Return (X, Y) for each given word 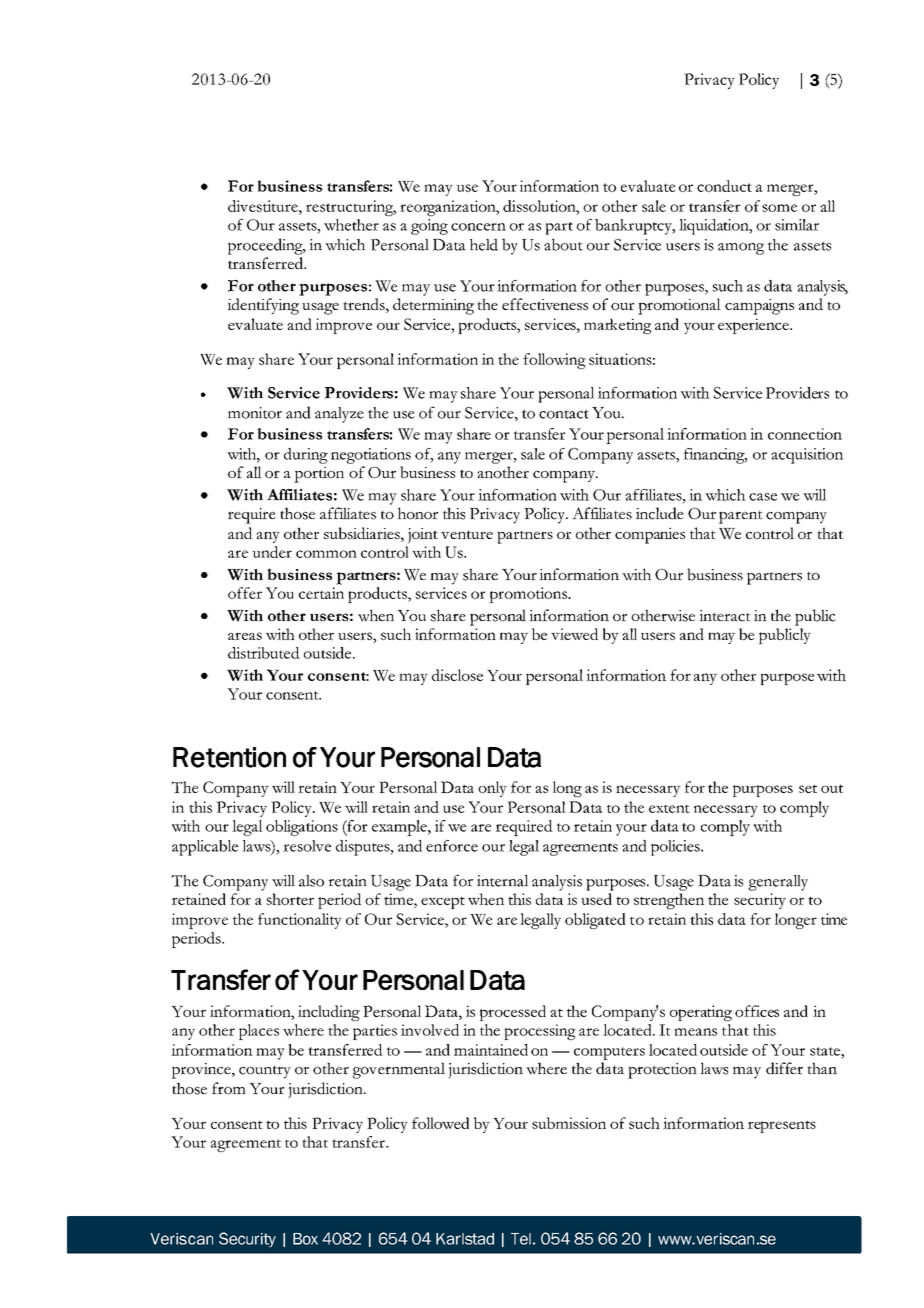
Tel (521, 1239)
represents (782, 1126)
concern (478, 227)
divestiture (264, 206)
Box (305, 1239)
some (779, 208)
